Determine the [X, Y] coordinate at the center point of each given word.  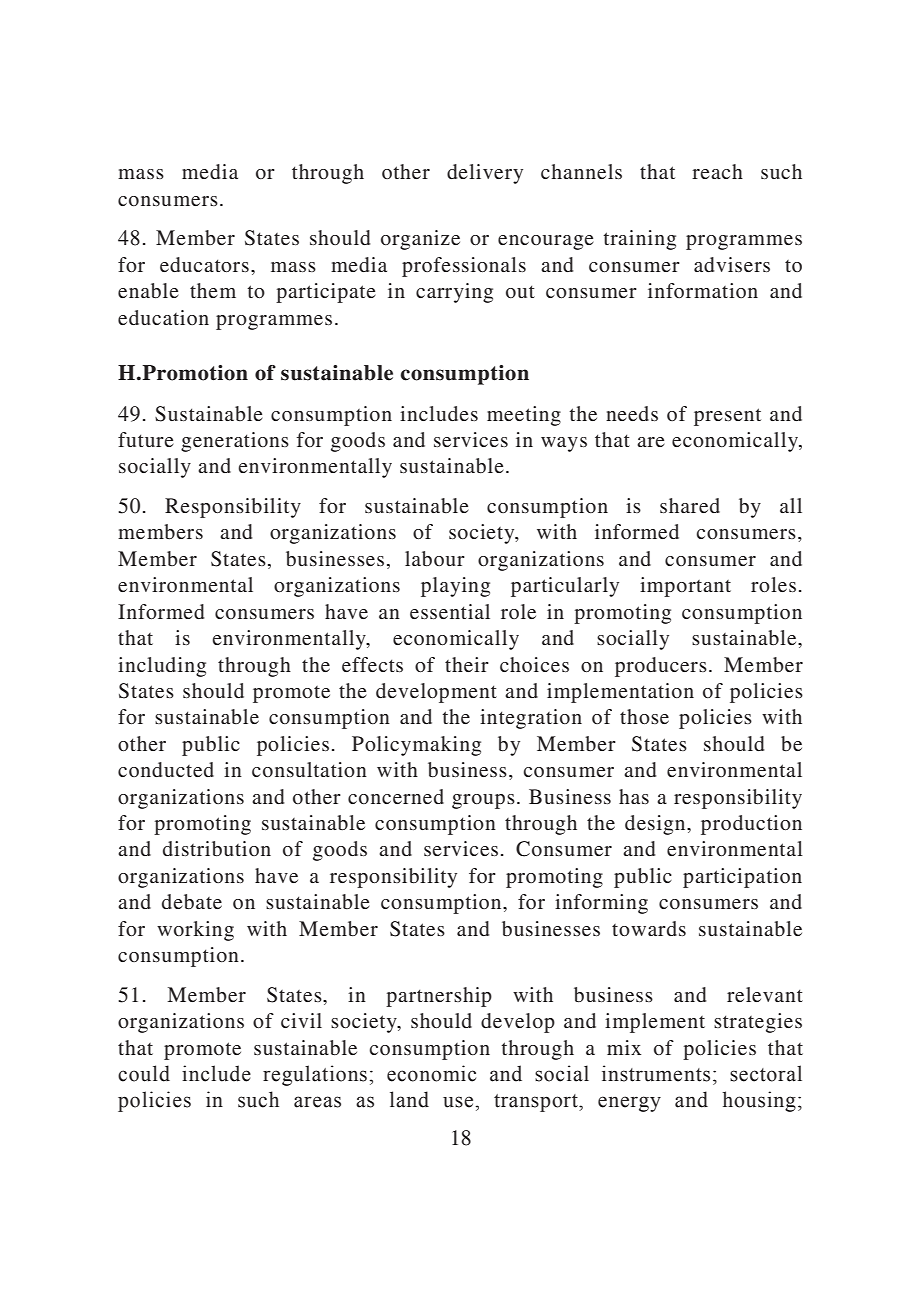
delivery [485, 174]
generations [235, 442]
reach [717, 171]
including [162, 667]
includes [439, 413]
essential [450, 611]
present [727, 417]
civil [301, 1020]
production [751, 825]
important [685, 587]
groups [483, 801]
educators [204, 264]
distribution [217, 849]
